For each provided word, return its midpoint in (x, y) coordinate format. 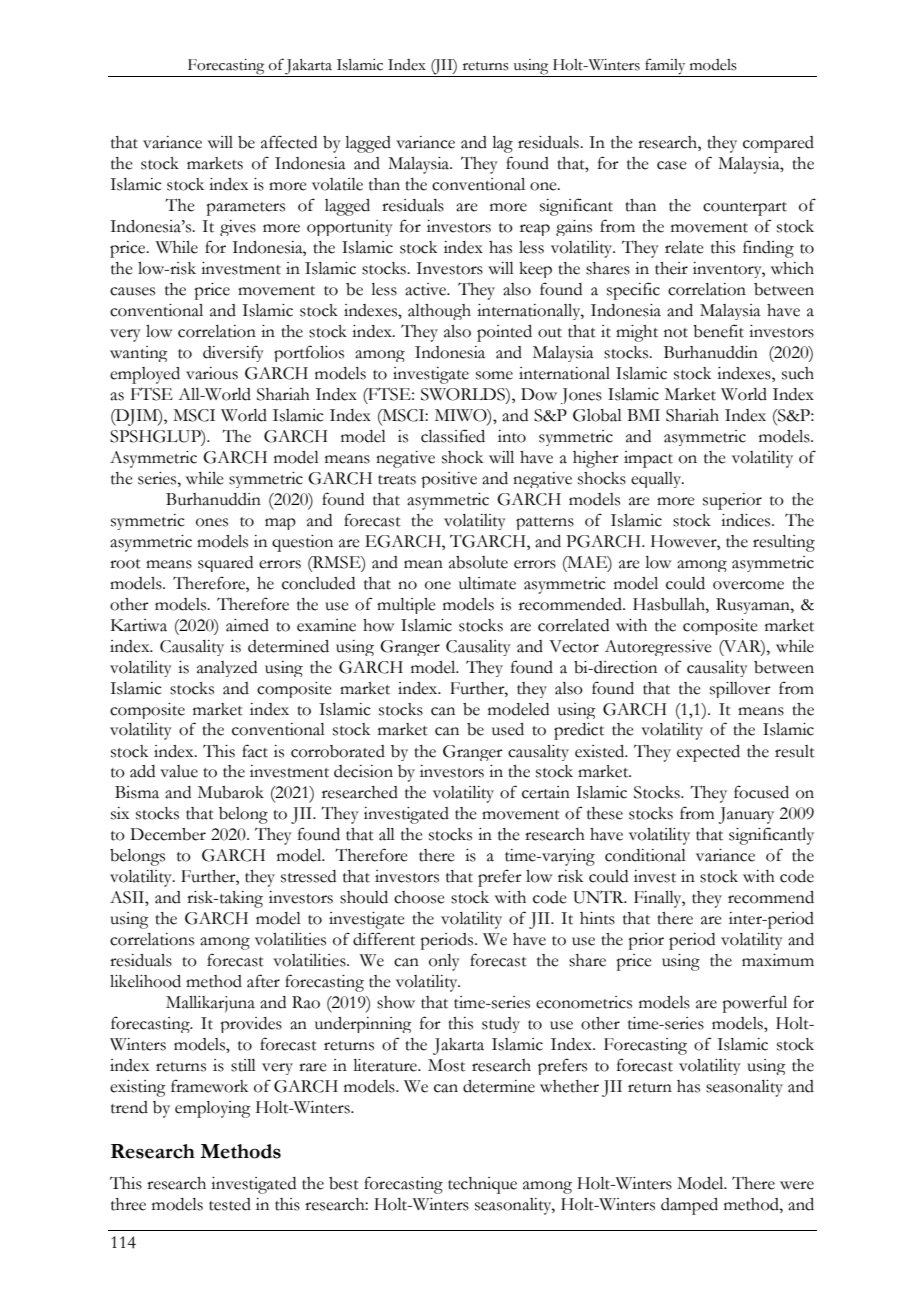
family (665, 66)
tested (230, 1204)
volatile (337, 184)
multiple (406, 606)
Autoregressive (658, 648)
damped (689, 1206)
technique (482, 1185)
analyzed (227, 669)
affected (289, 142)
